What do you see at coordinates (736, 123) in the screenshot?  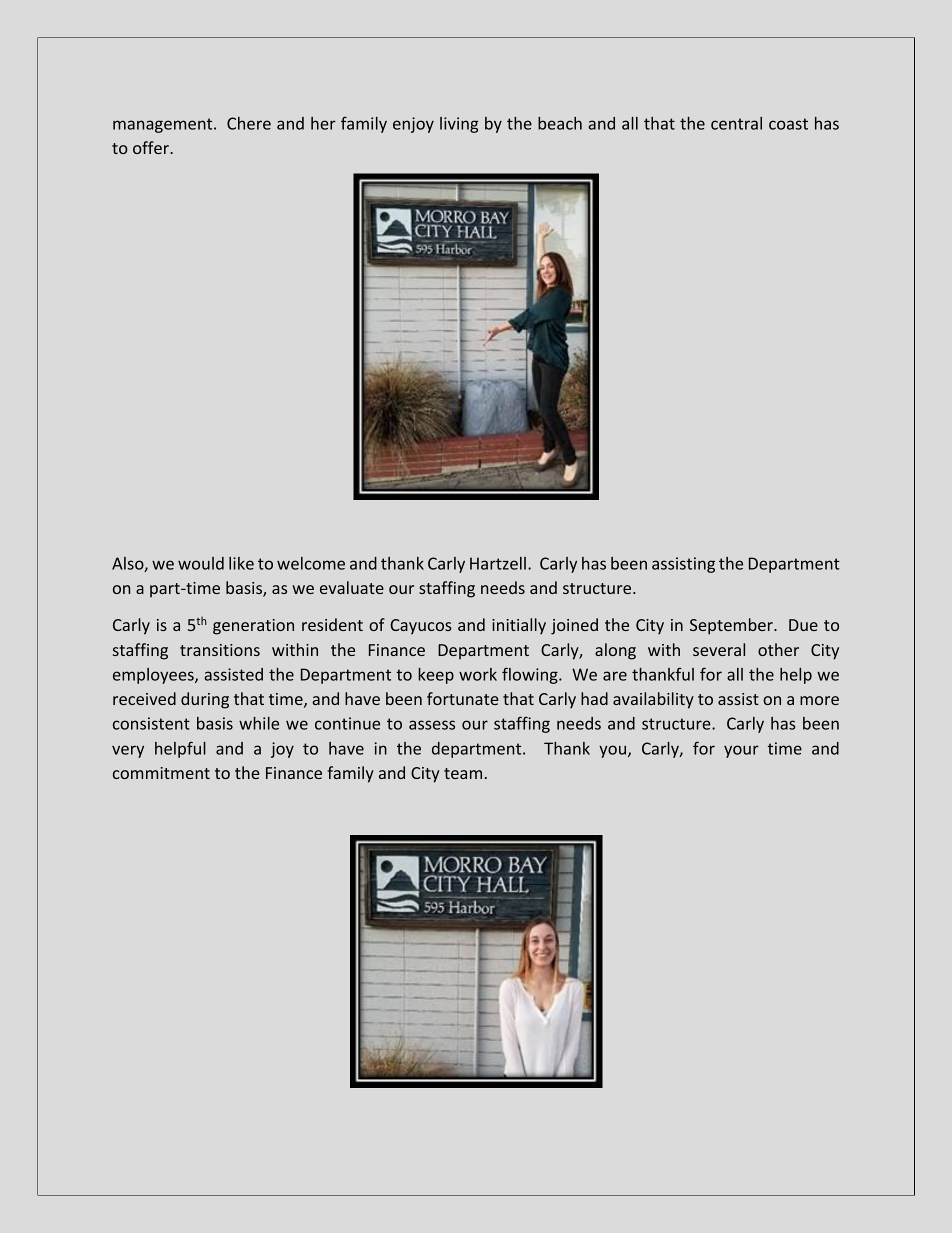 I see `central` at bounding box center [736, 123].
